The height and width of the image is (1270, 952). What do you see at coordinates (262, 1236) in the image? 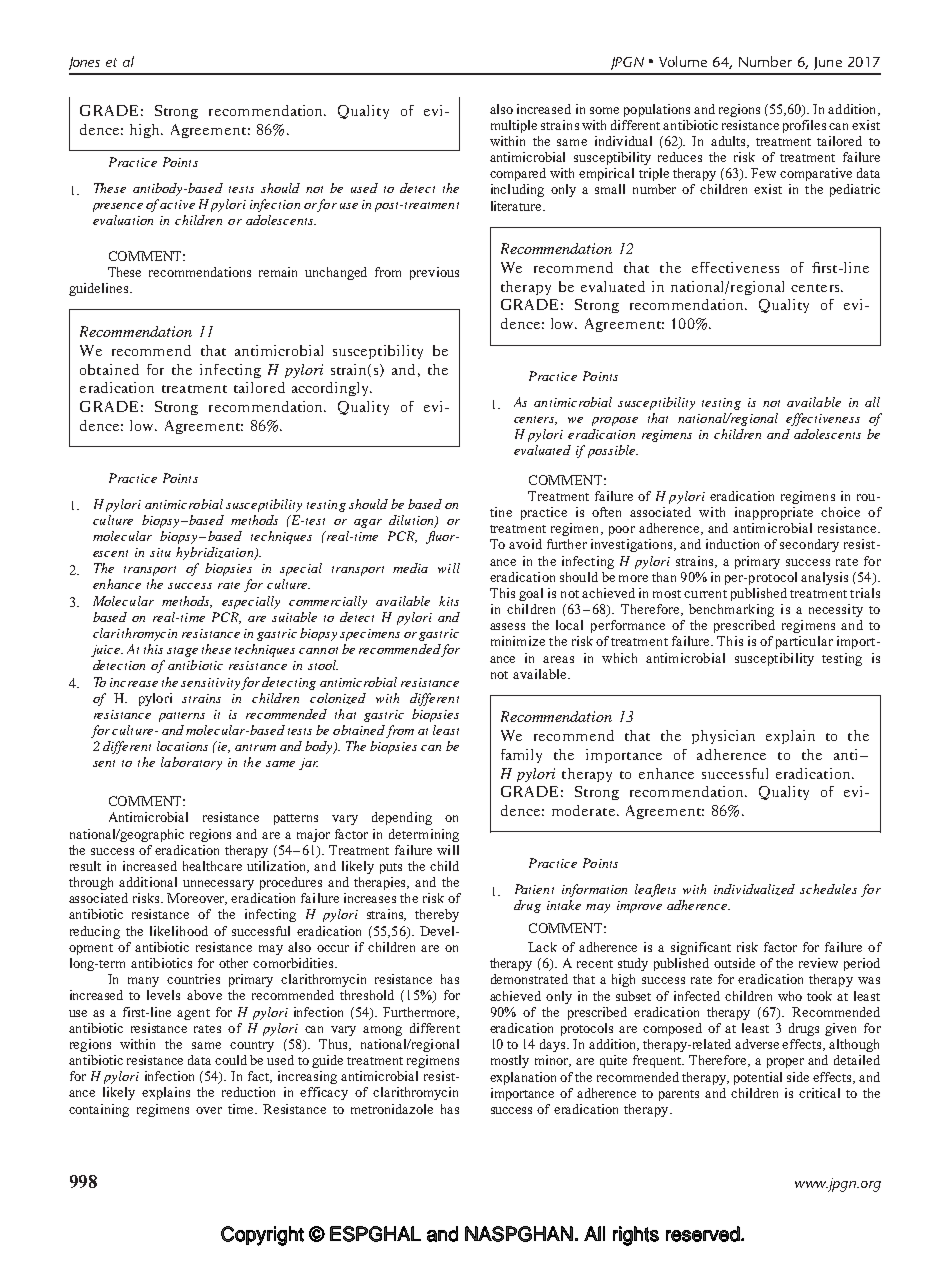
I see `Copyright` at bounding box center [262, 1236].
